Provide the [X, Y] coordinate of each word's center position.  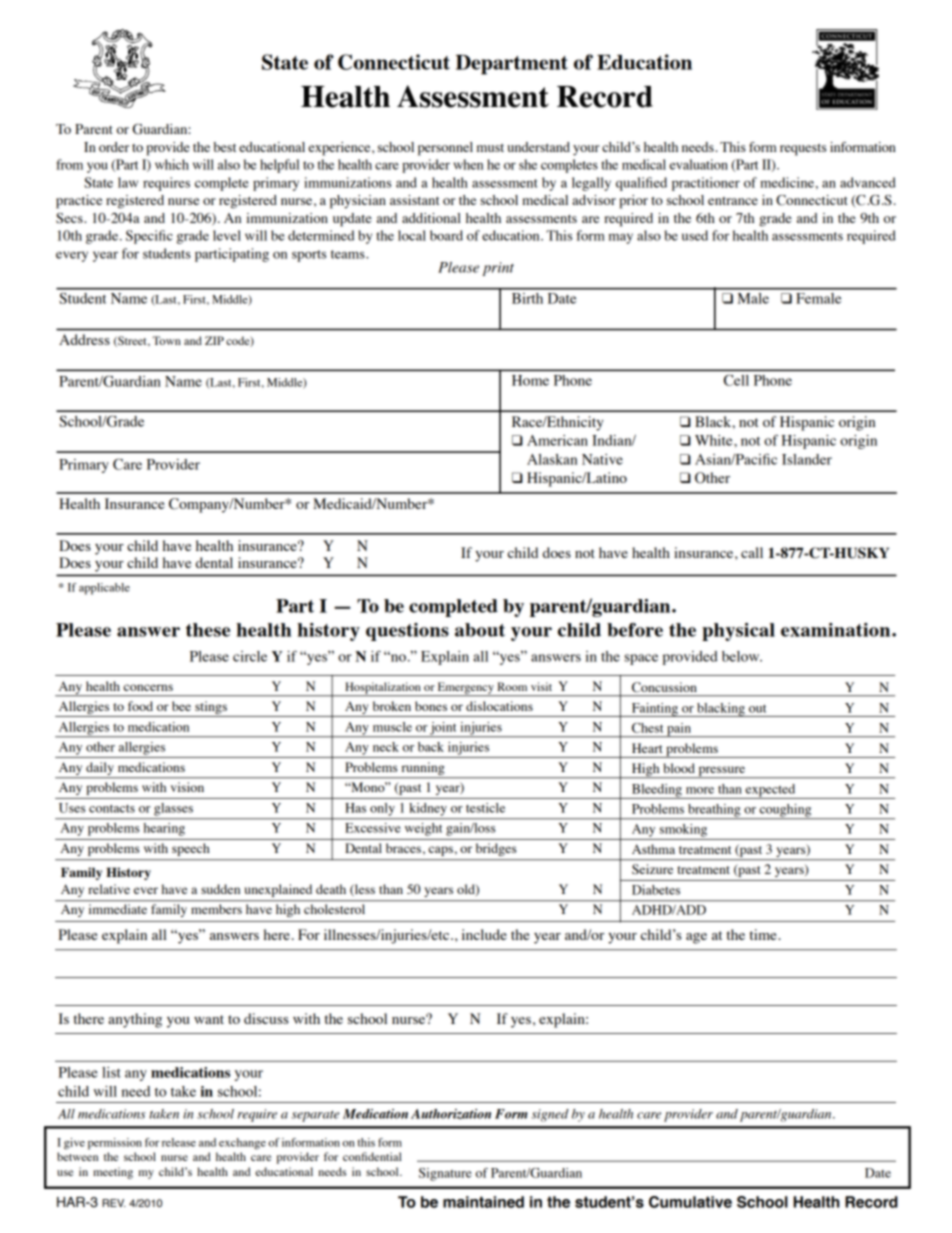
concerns [148, 687]
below [742, 656]
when [468, 164]
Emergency [466, 689]
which [172, 164]
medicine [787, 182]
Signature [445, 1174]
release [179, 1142]
